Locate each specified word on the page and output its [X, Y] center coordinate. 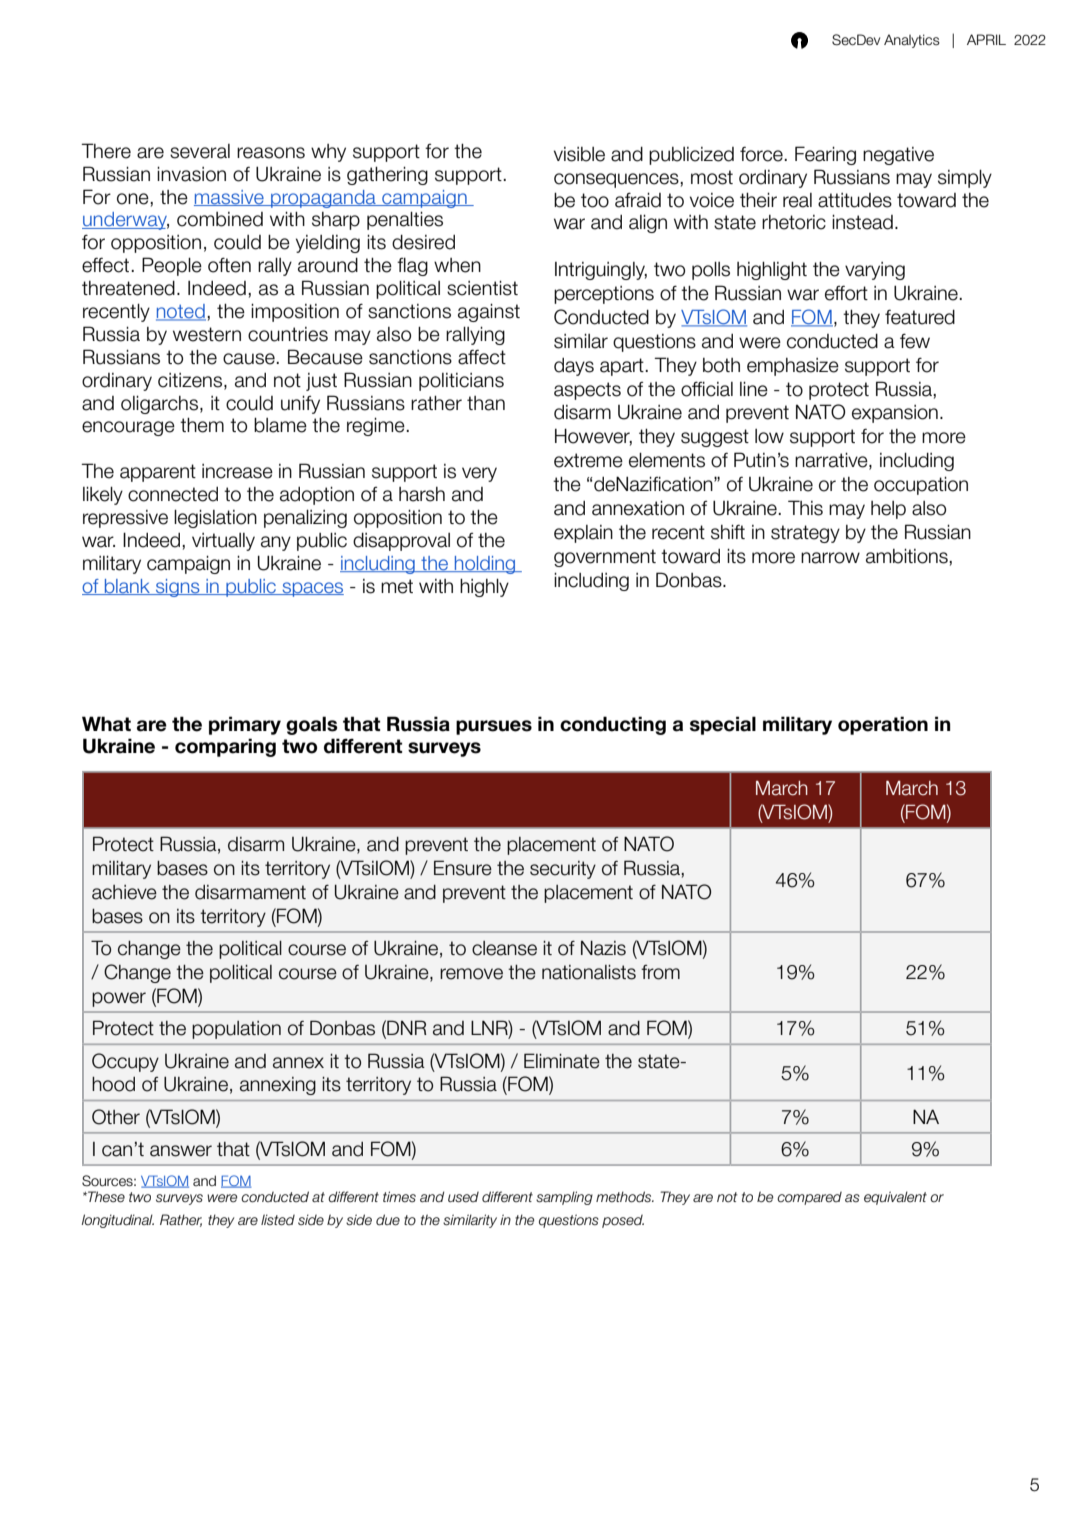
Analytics [912, 41]
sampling [564, 1198]
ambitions [908, 556]
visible [579, 154]
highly [484, 587]
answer [181, 1151]
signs [178, 588]
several [200, 151]
